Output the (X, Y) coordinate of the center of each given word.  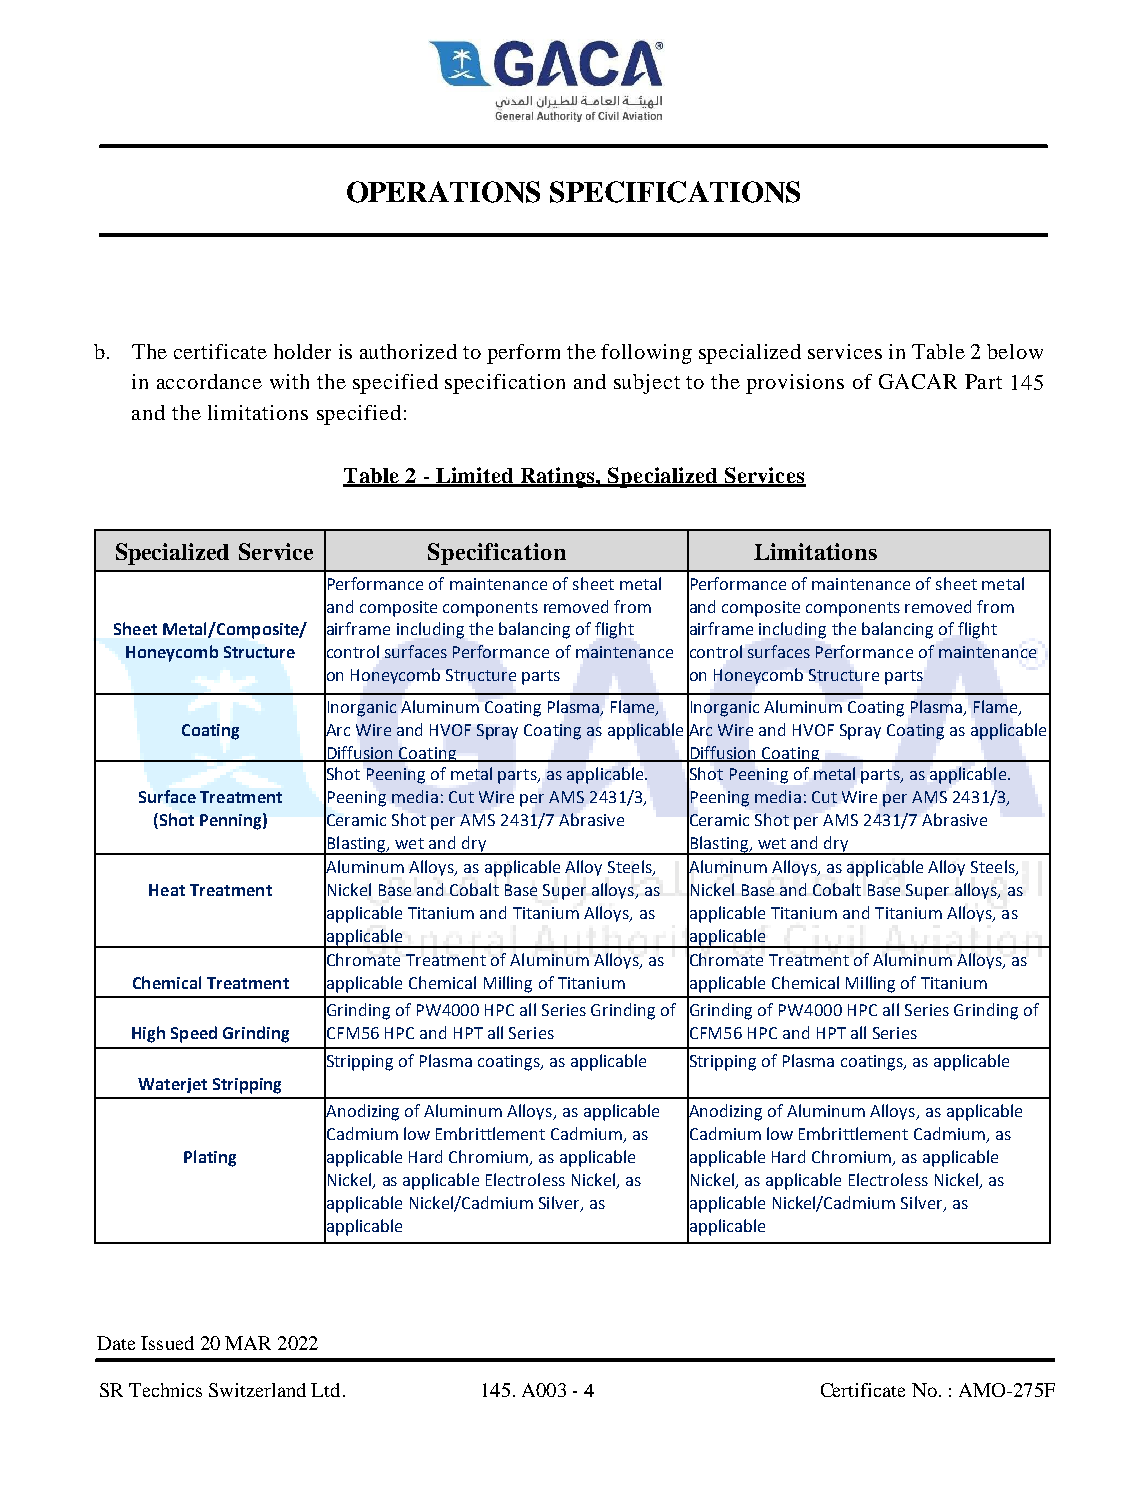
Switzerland (257, 1390)
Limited (475, 476)
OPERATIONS (443, 192)
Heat (167, 890)
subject (647, 384)
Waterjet (172, 1085)
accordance (209, 381)
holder (302, 351)
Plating (210, 1158)
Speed (194, 1034)
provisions (795, 384)
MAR (248, 1343)
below (1015, 351)
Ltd (325, 1390)
